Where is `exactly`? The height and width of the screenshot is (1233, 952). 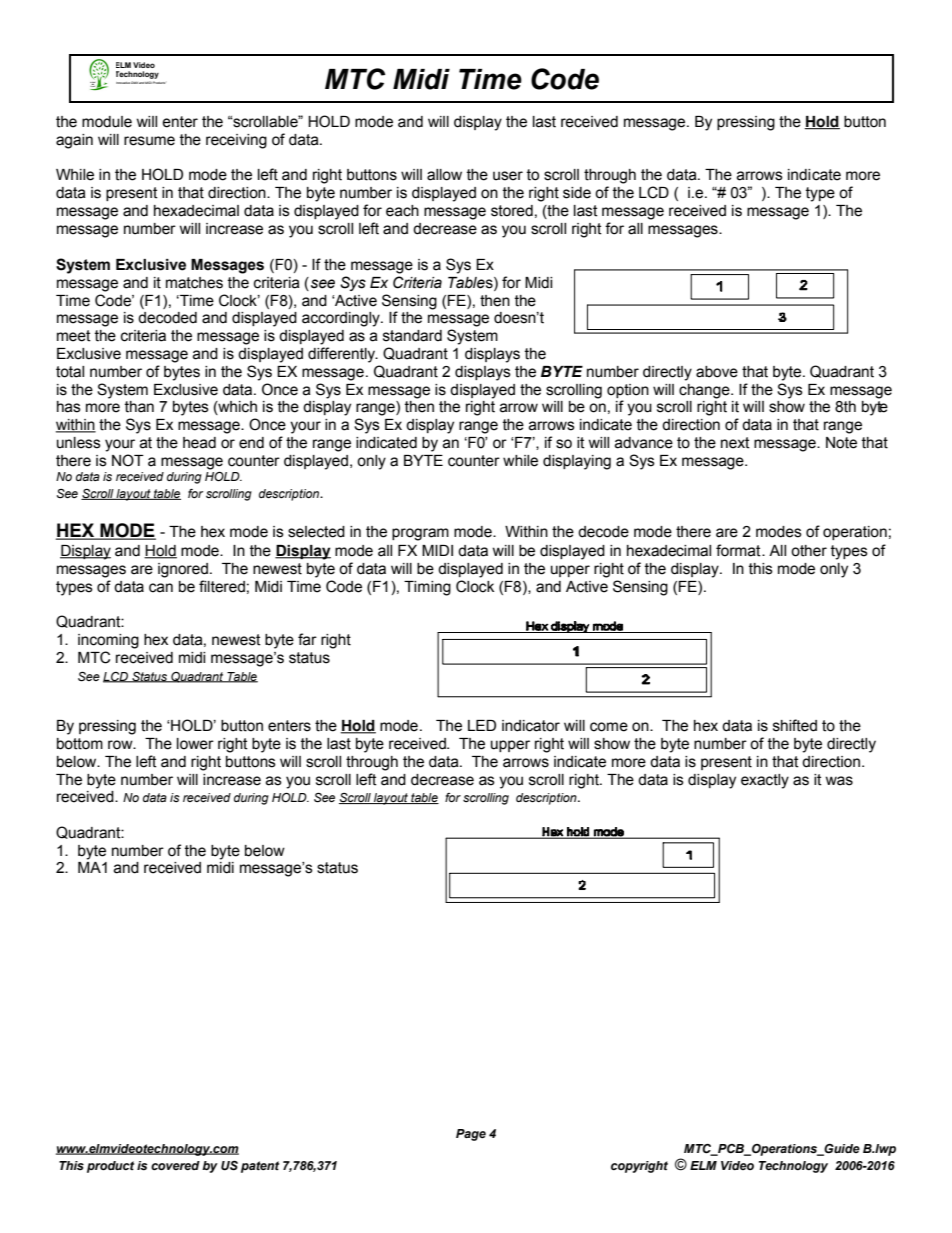 exactly is located at coordinates (765, 781).
